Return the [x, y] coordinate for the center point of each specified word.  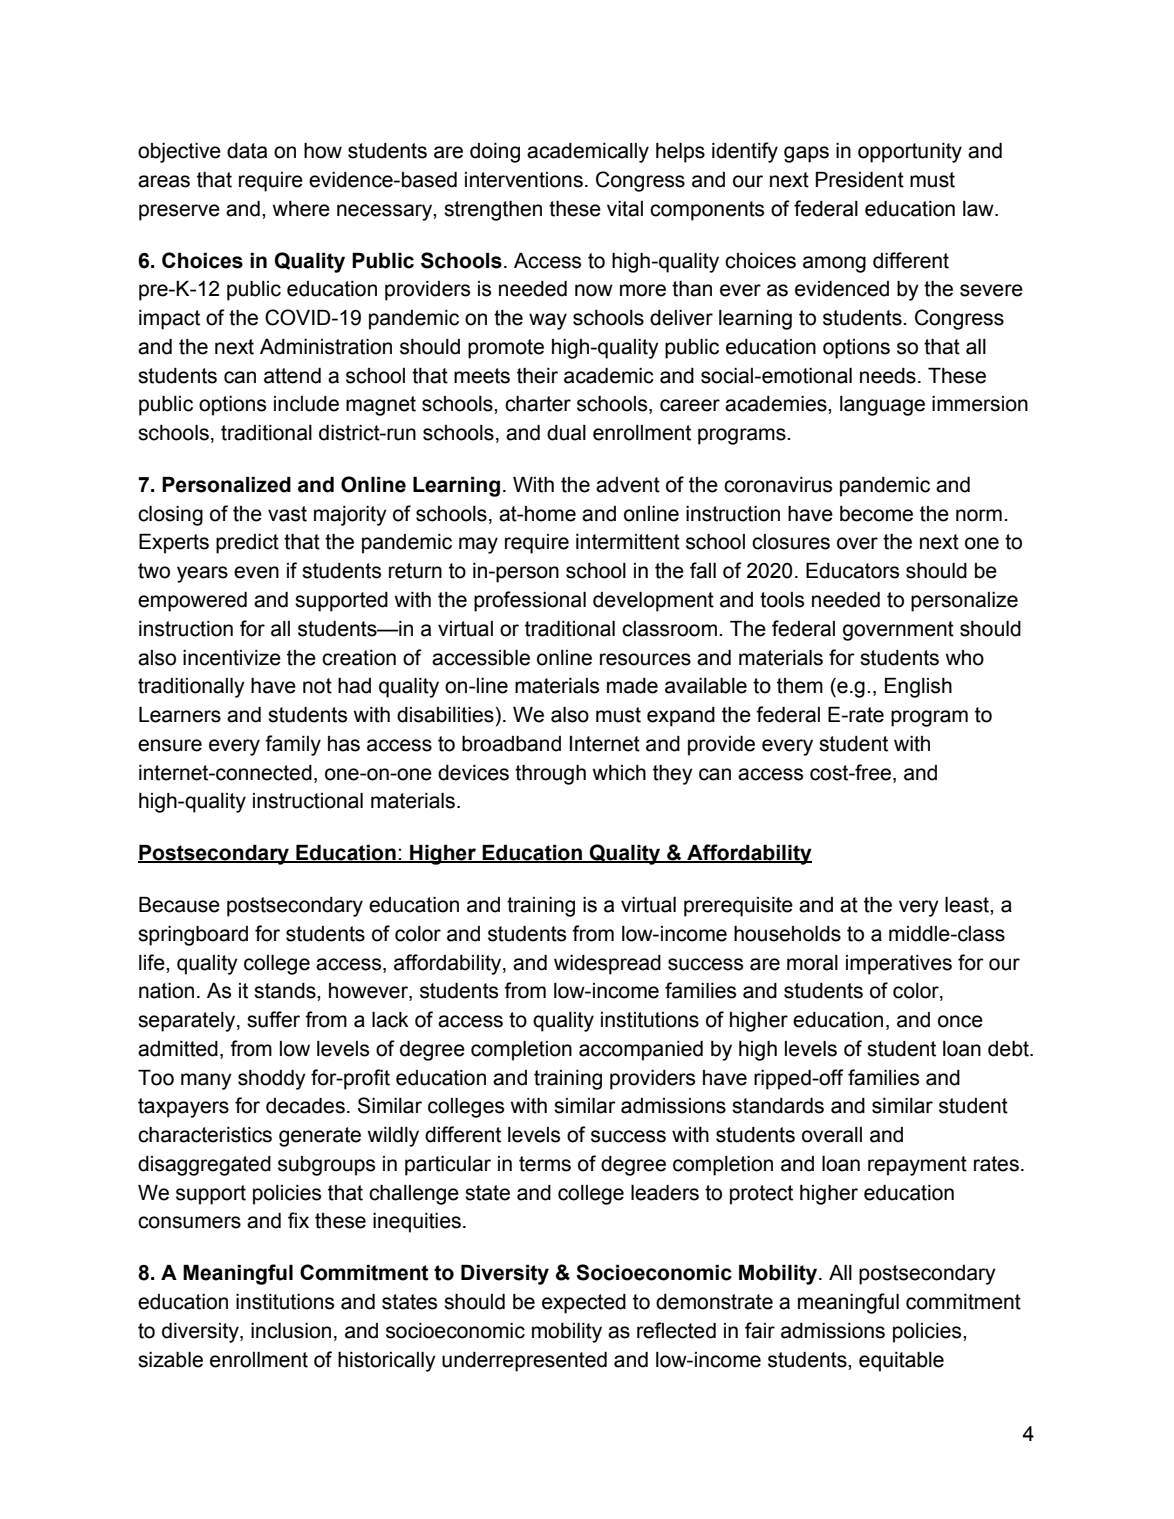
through [550, 775]
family [293, 745]
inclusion [291, 1331]
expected [584, 1304]
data [247, 151]
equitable [901, 1362]
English [918, 688]
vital [625, 209]
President [860, 180]
